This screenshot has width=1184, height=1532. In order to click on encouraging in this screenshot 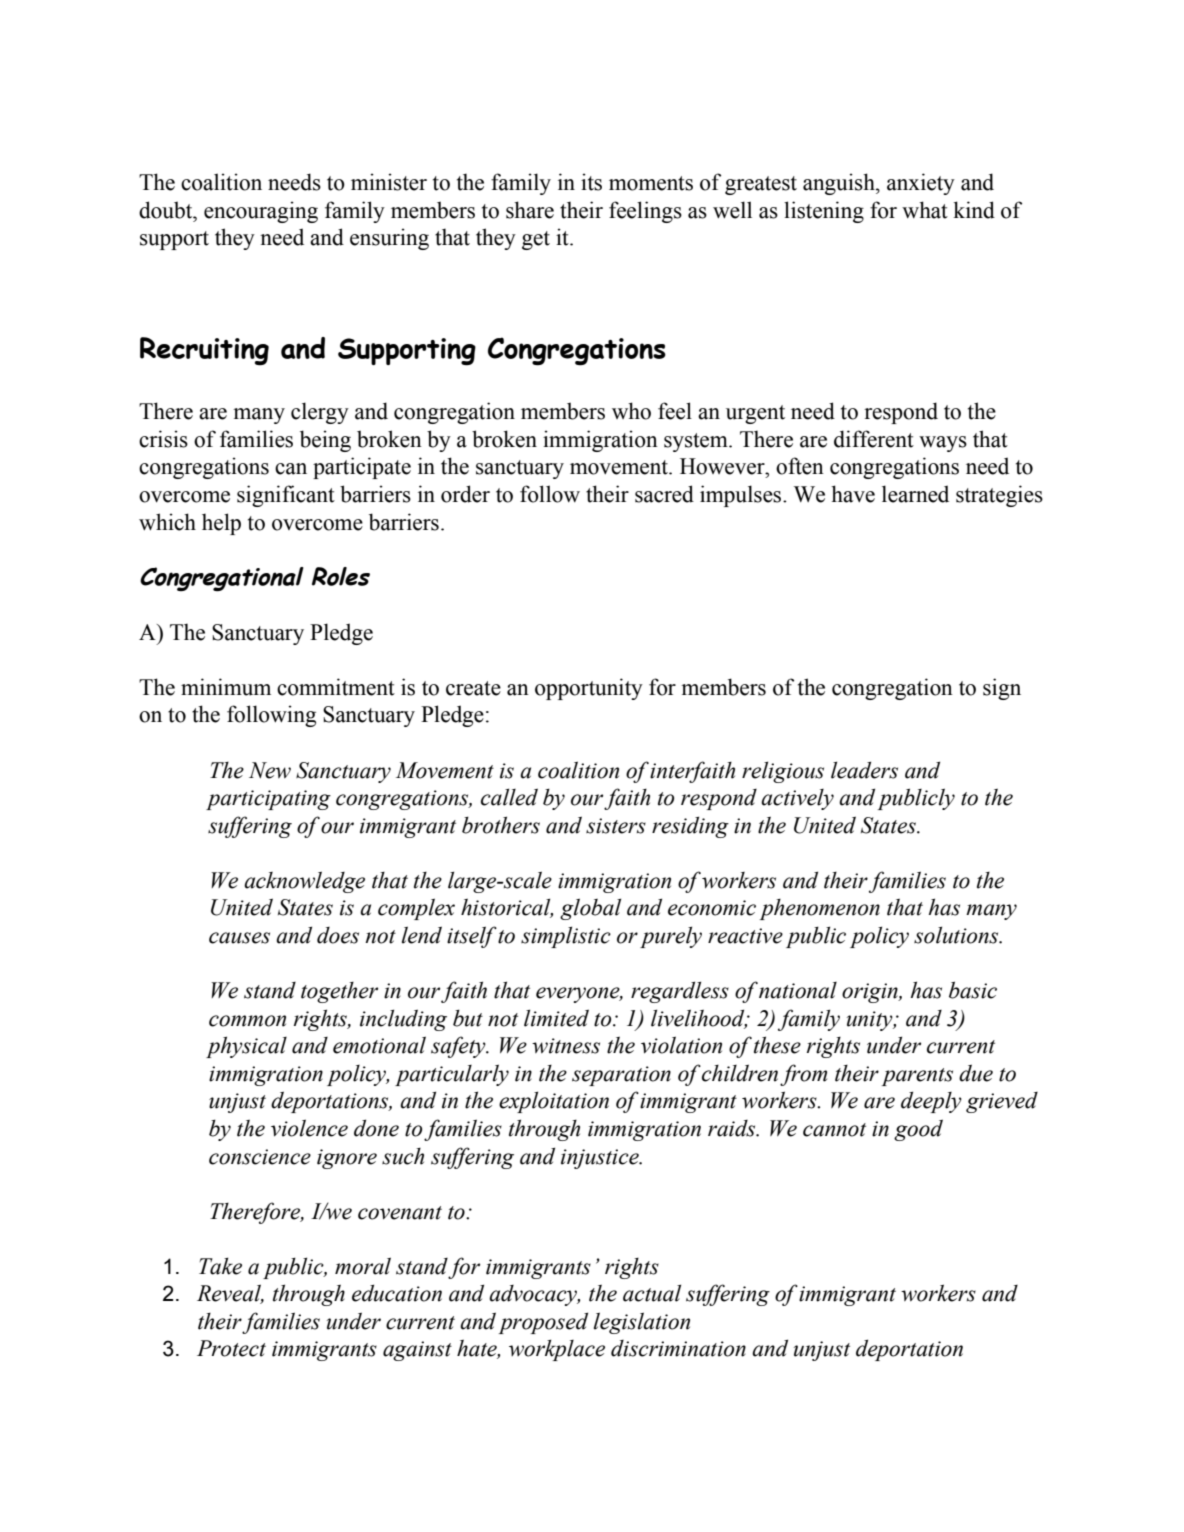, I will do `click(261, 212)`.
